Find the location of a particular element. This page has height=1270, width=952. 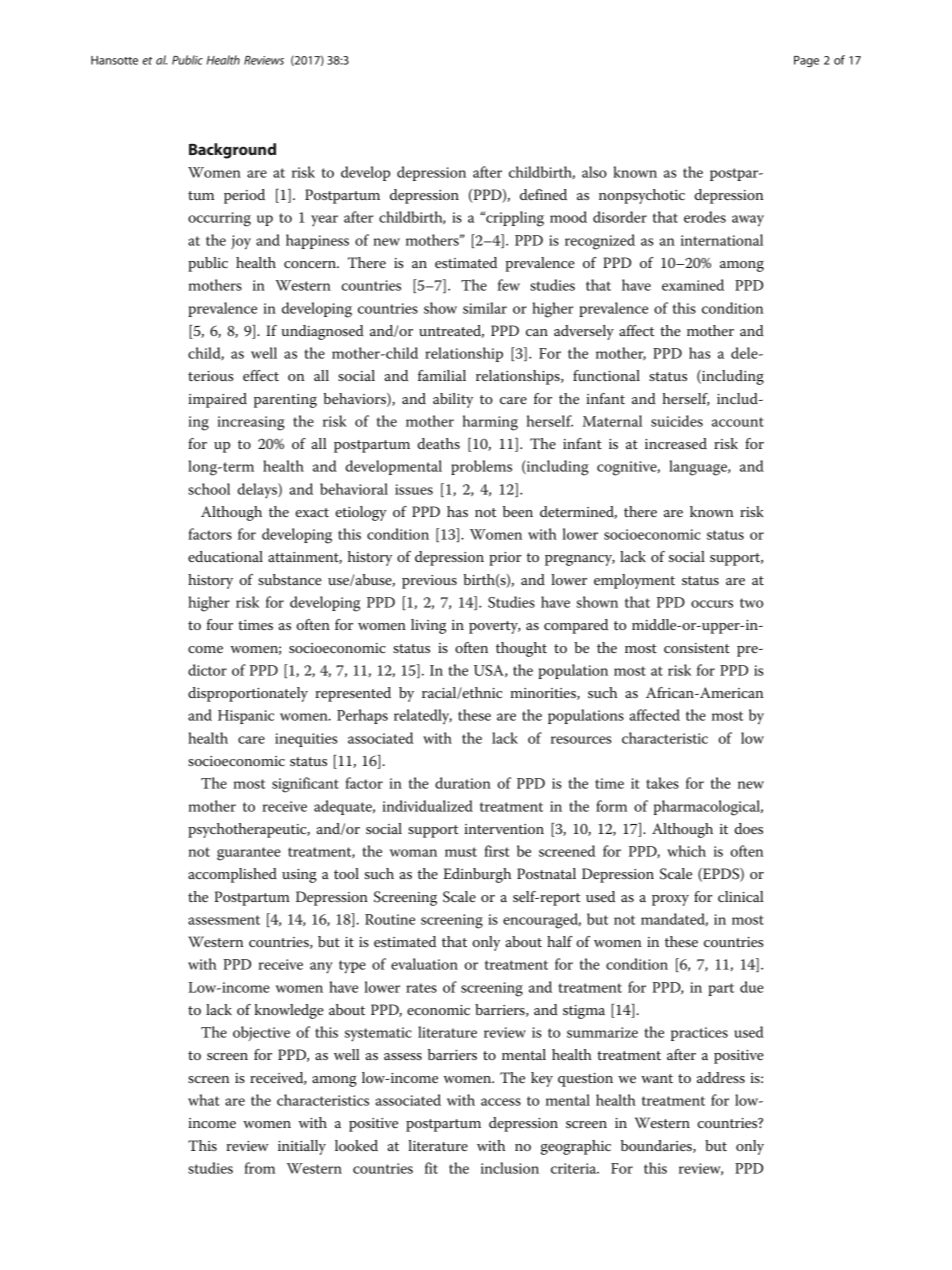

pharmacological is located at coordinates (708, 808).
